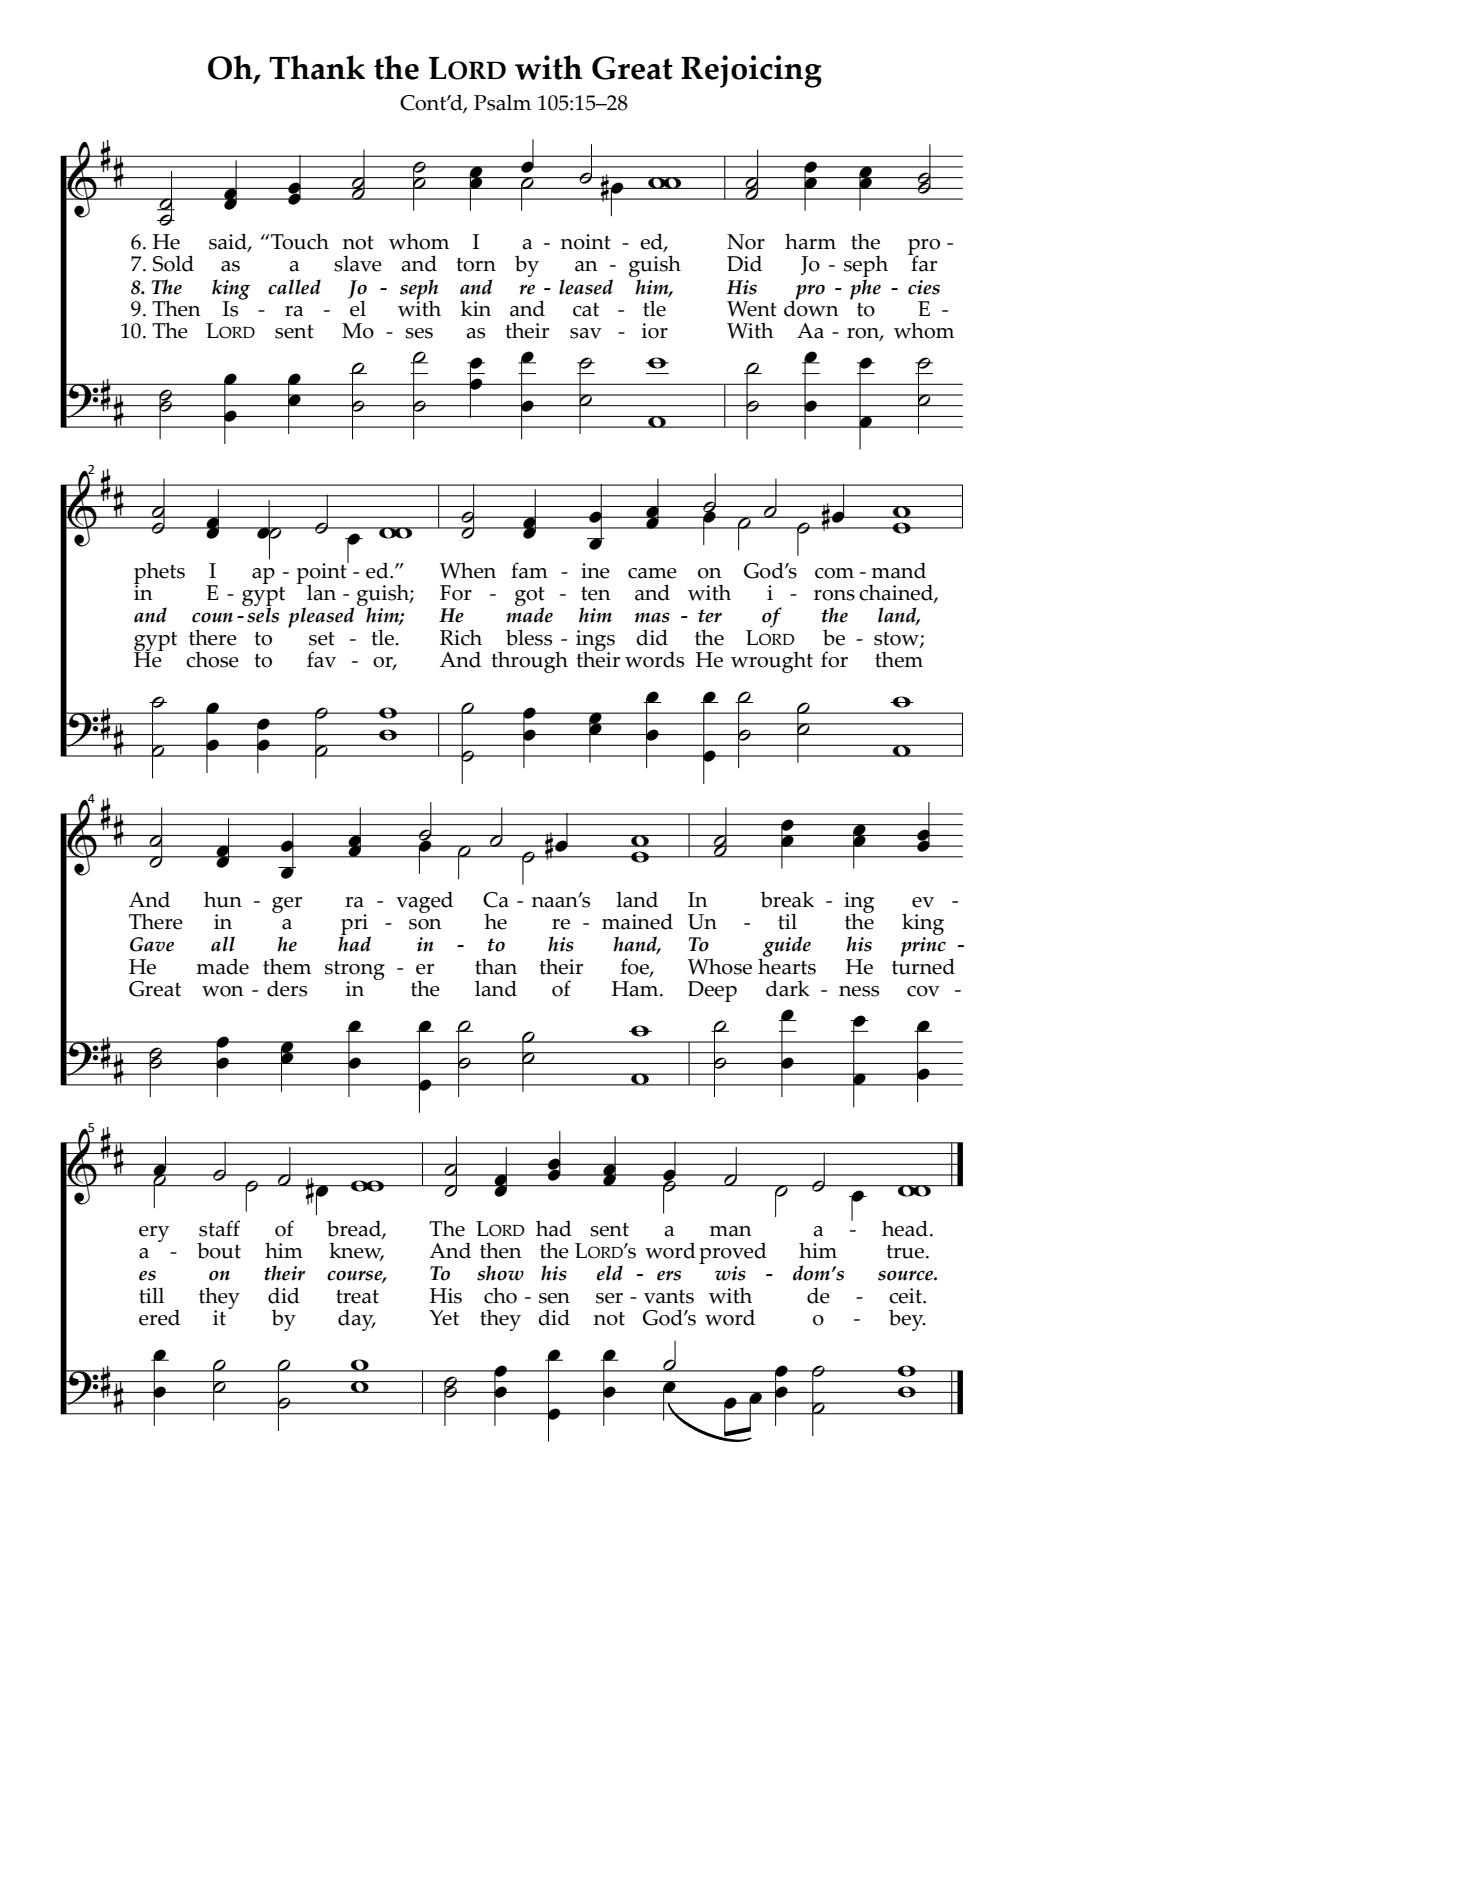  Describe the element at coordinates (299, 241) in the screenshot. I see `Touch` at that location.
